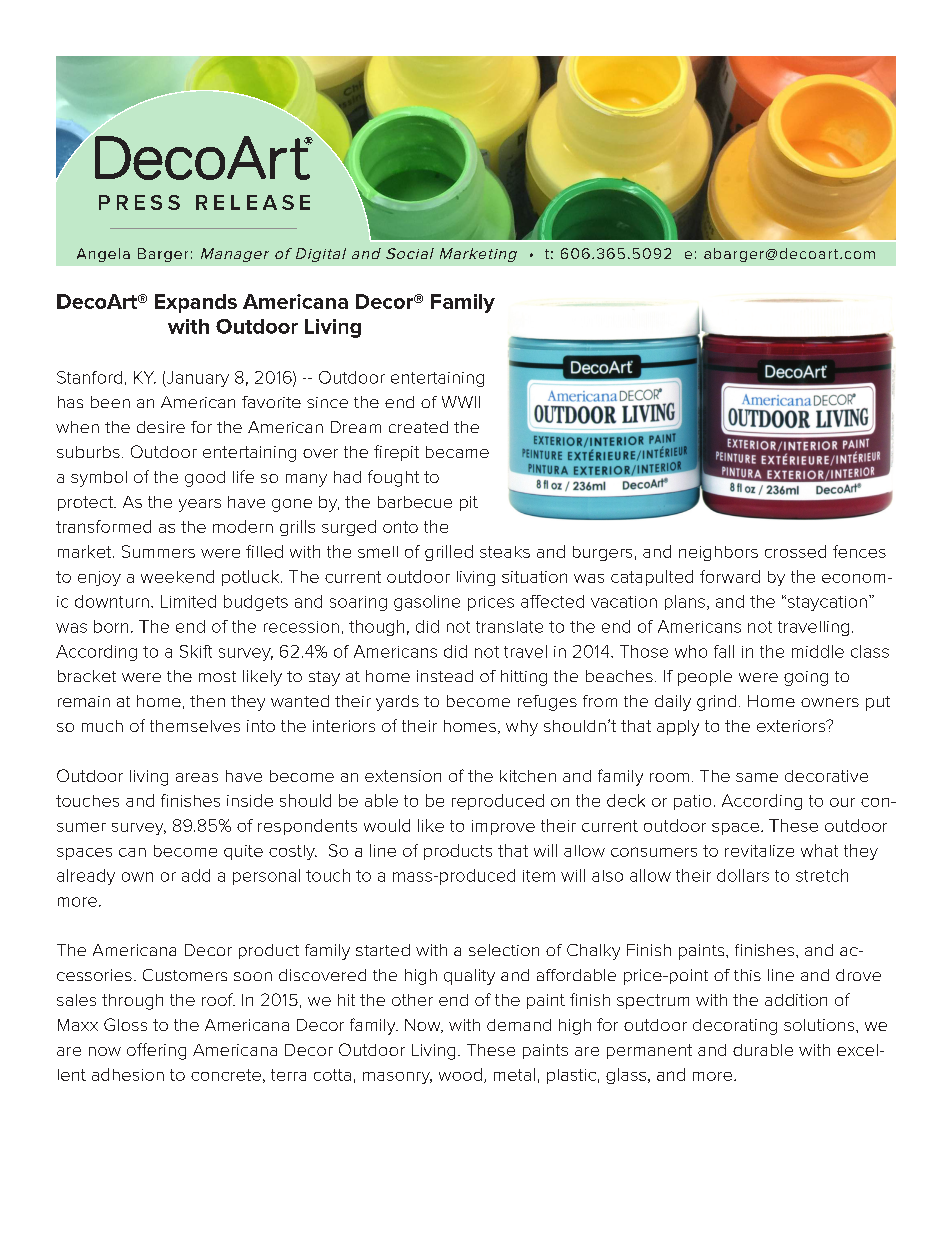  What do you see at coordinates (253, 202) in the screenshot?
I see `RELEASE` at bounding box center [253, 202].
